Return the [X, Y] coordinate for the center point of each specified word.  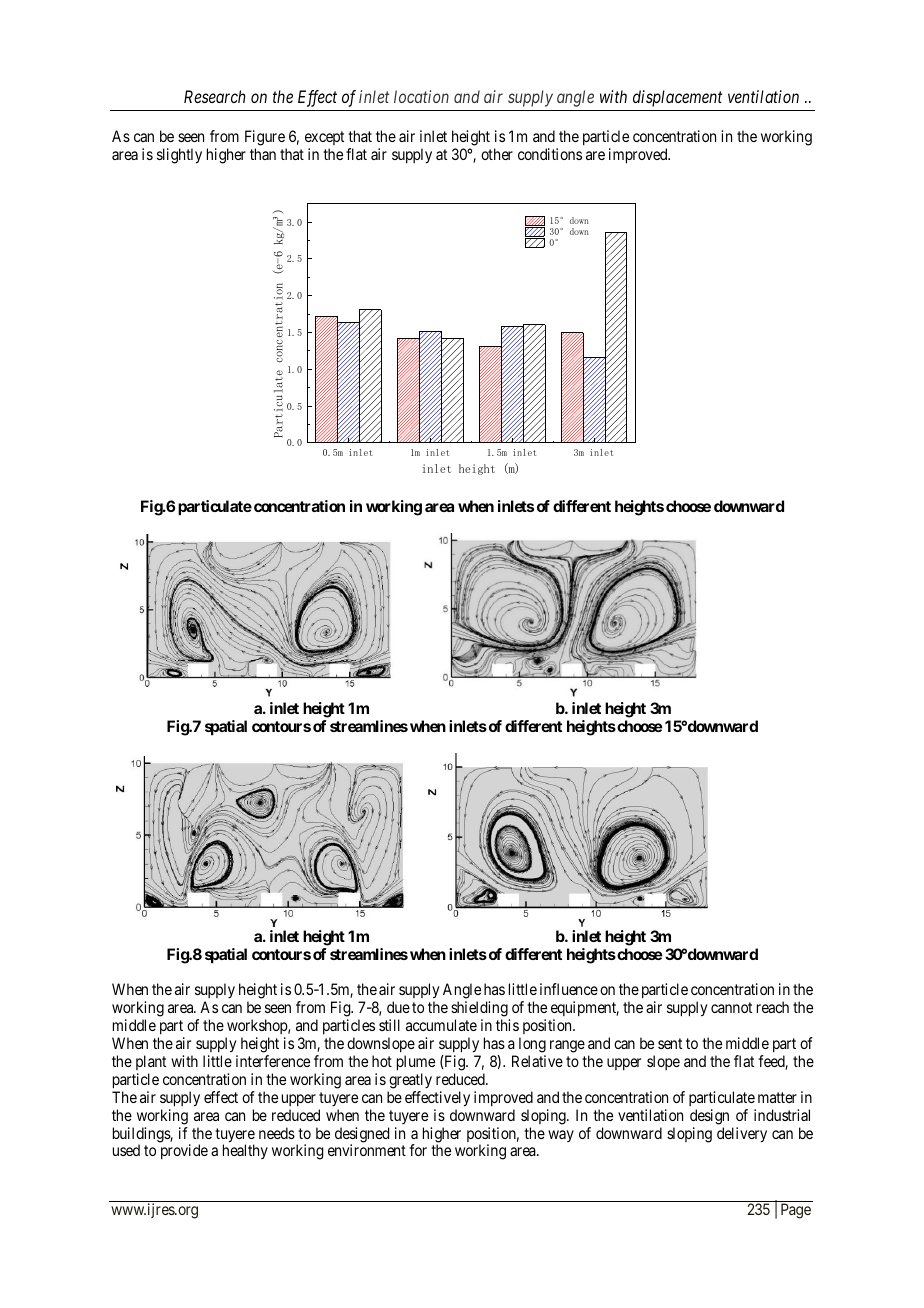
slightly [179, 156]
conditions [550, 154]
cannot [731, 1007]
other [497, 154]
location [421, 96]
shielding [480, 1010]
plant [151, 1062]
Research [214, 96]
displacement [677, 98]
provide [184, 1151]
